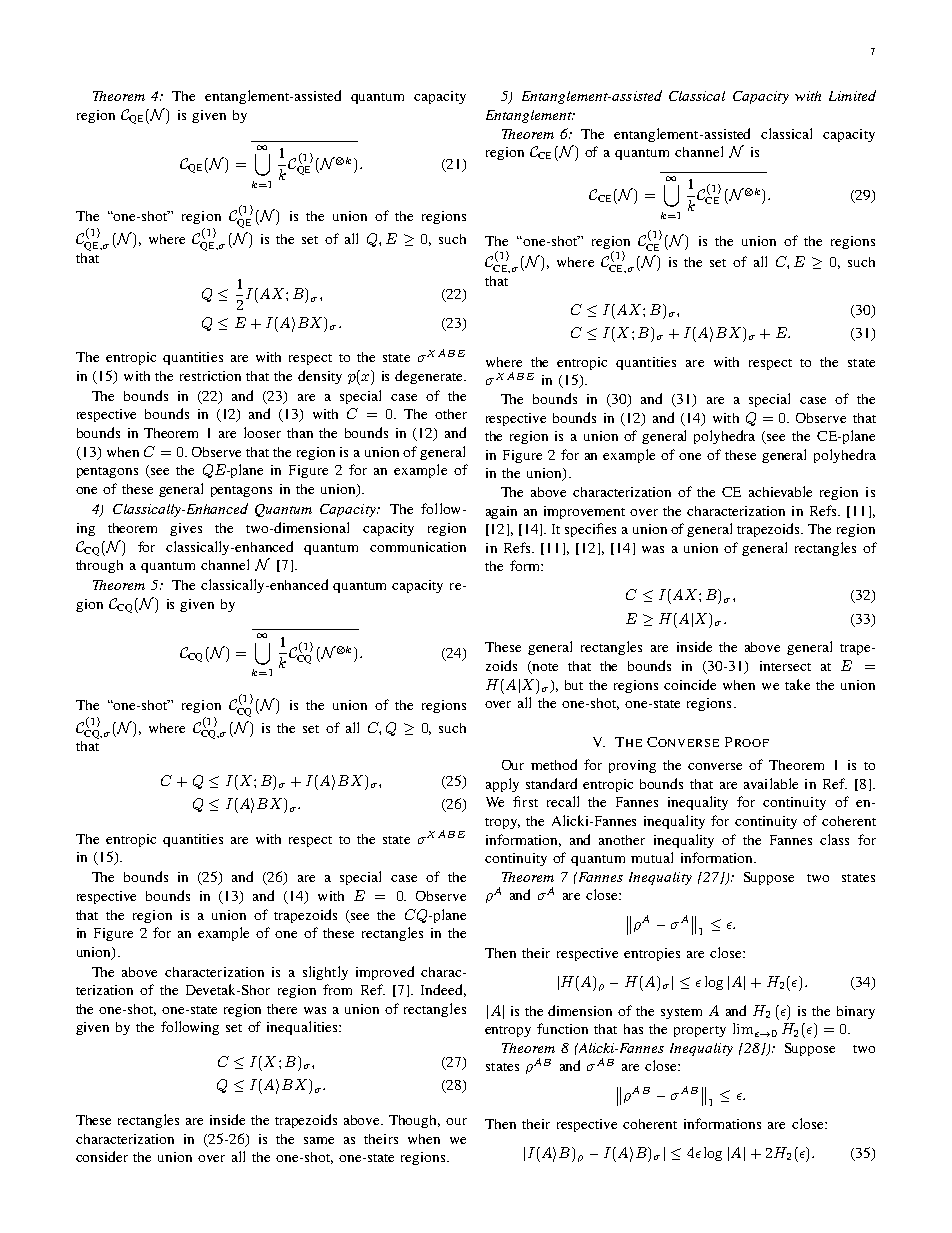  I want to click on consider, so click(102, 1156).
